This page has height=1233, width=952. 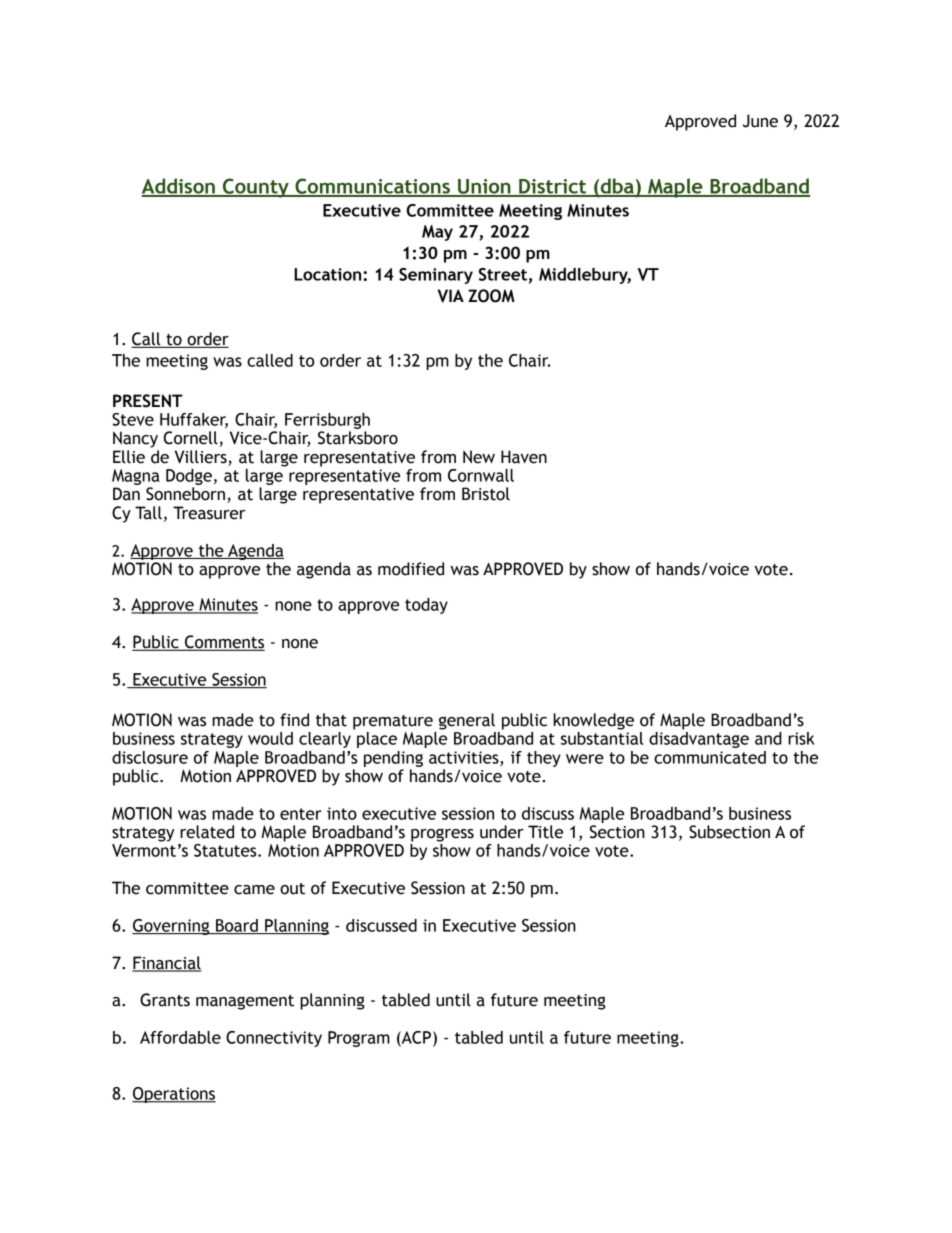 I want to click on today, so click(x=426, y=606).
